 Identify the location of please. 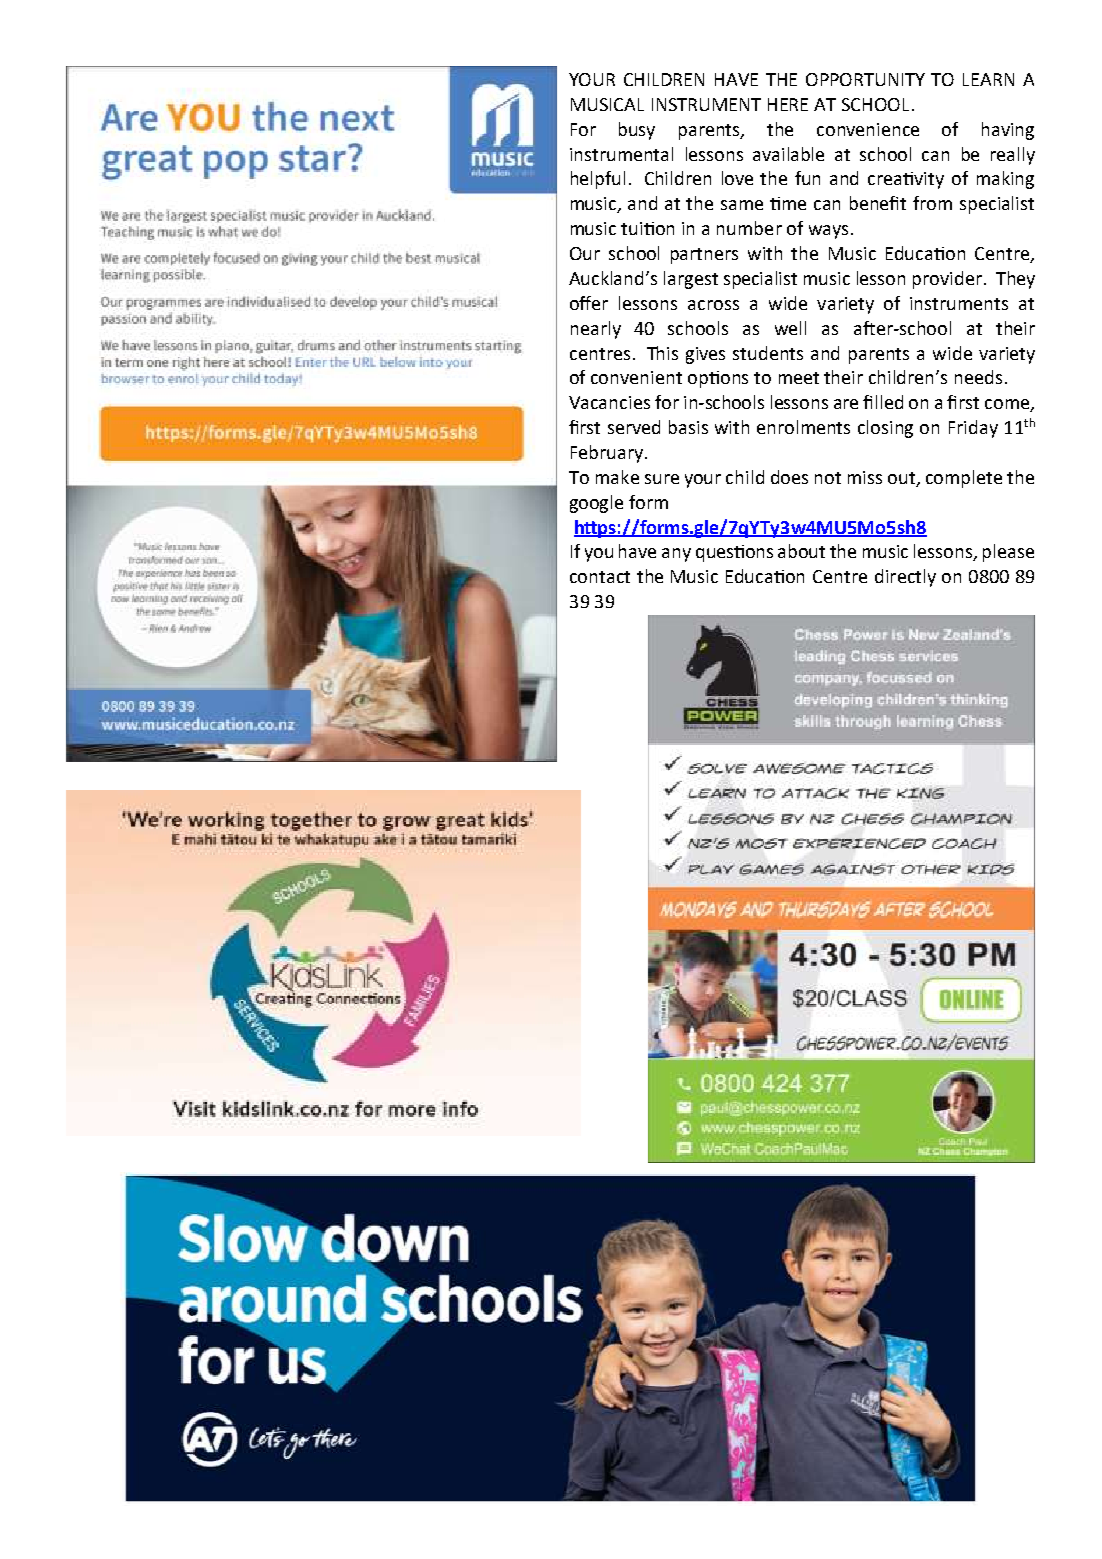
(1008, 553).
